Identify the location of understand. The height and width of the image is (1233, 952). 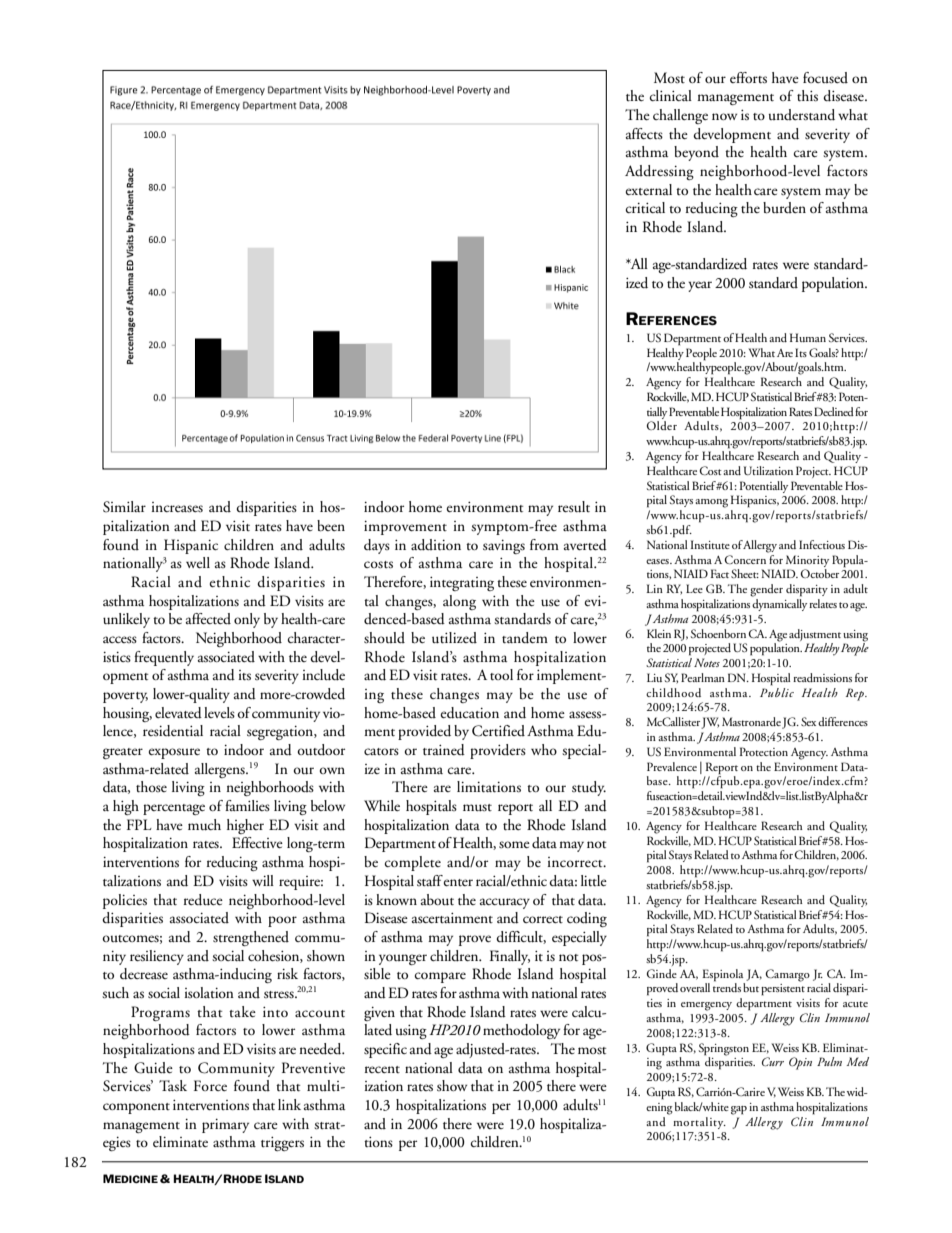
(802, 115).
